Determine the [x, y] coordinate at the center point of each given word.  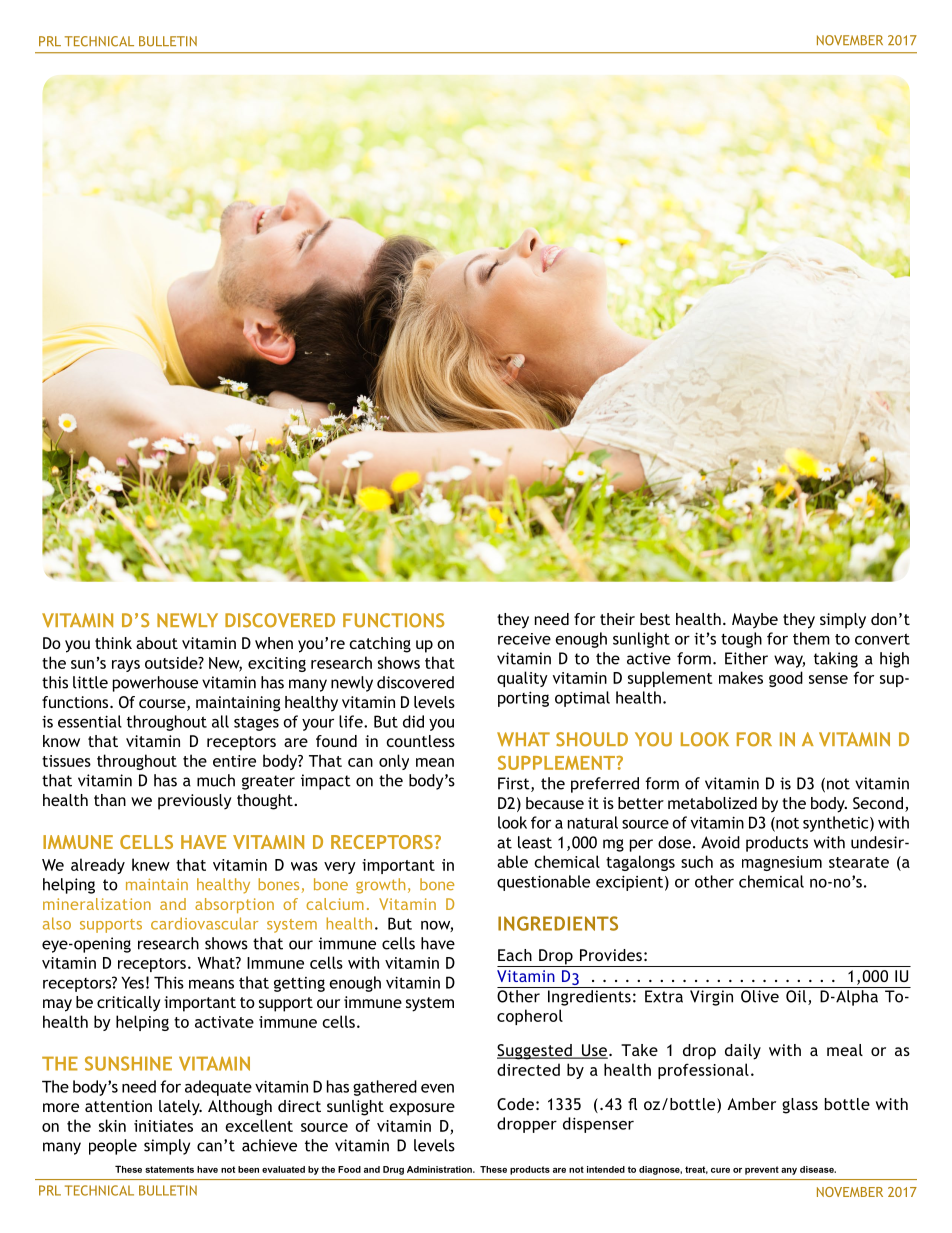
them [811, 638]
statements [169, 1169]
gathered [385, 1088]
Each [515, 955]
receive [524, 639]
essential [90, 721]
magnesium [782, 863]
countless [420, 741]
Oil [797, 997]
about [157, 643]
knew [151, 864]
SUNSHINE [128, 1063]
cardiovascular [204, 923]
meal [845, 1050]
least [535, 842]
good [786, 679]
